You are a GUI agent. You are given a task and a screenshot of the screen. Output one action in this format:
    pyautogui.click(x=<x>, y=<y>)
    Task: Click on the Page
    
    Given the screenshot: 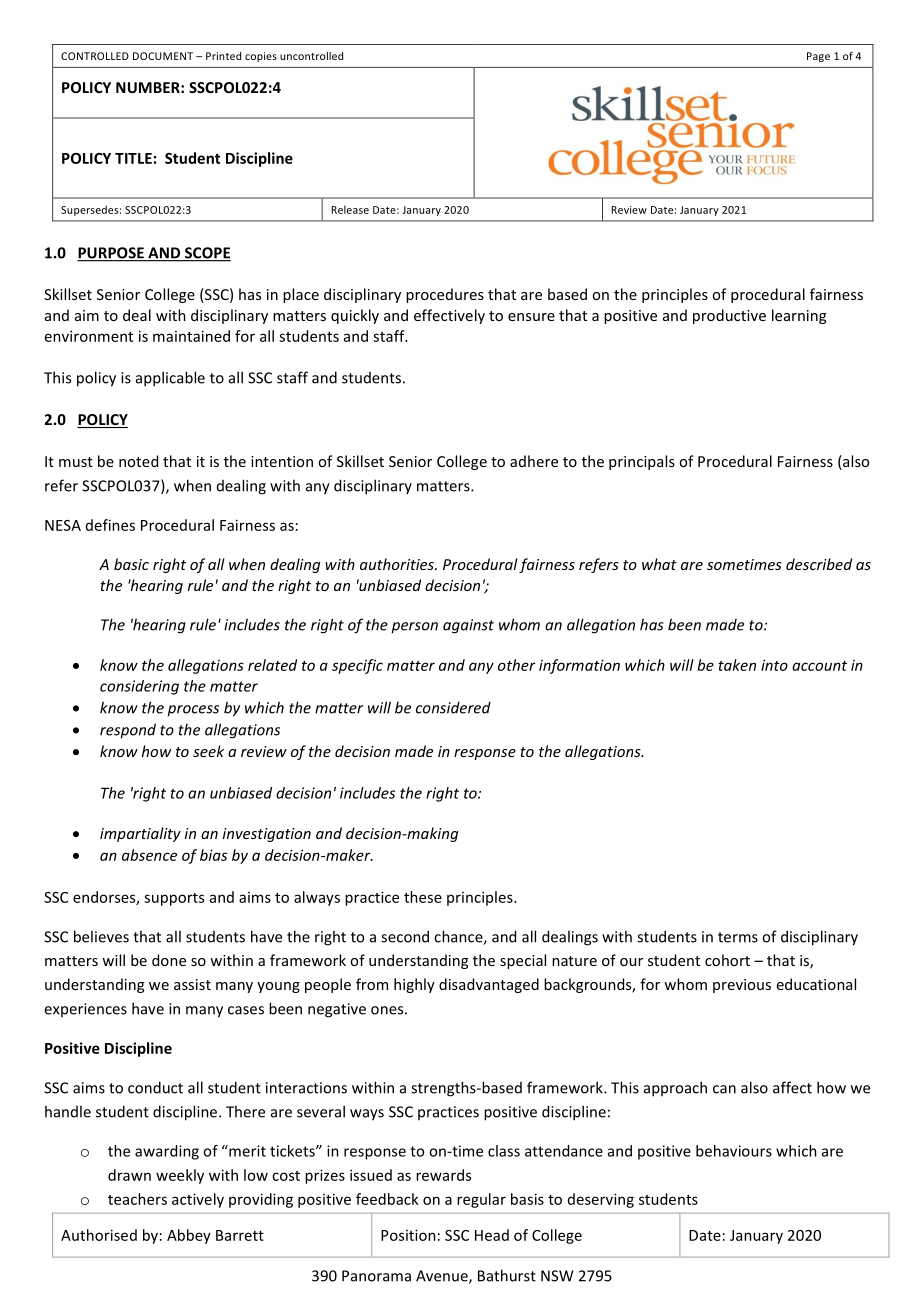 What is the action you would take?
    pyautogui.click(x=818, y=57)
